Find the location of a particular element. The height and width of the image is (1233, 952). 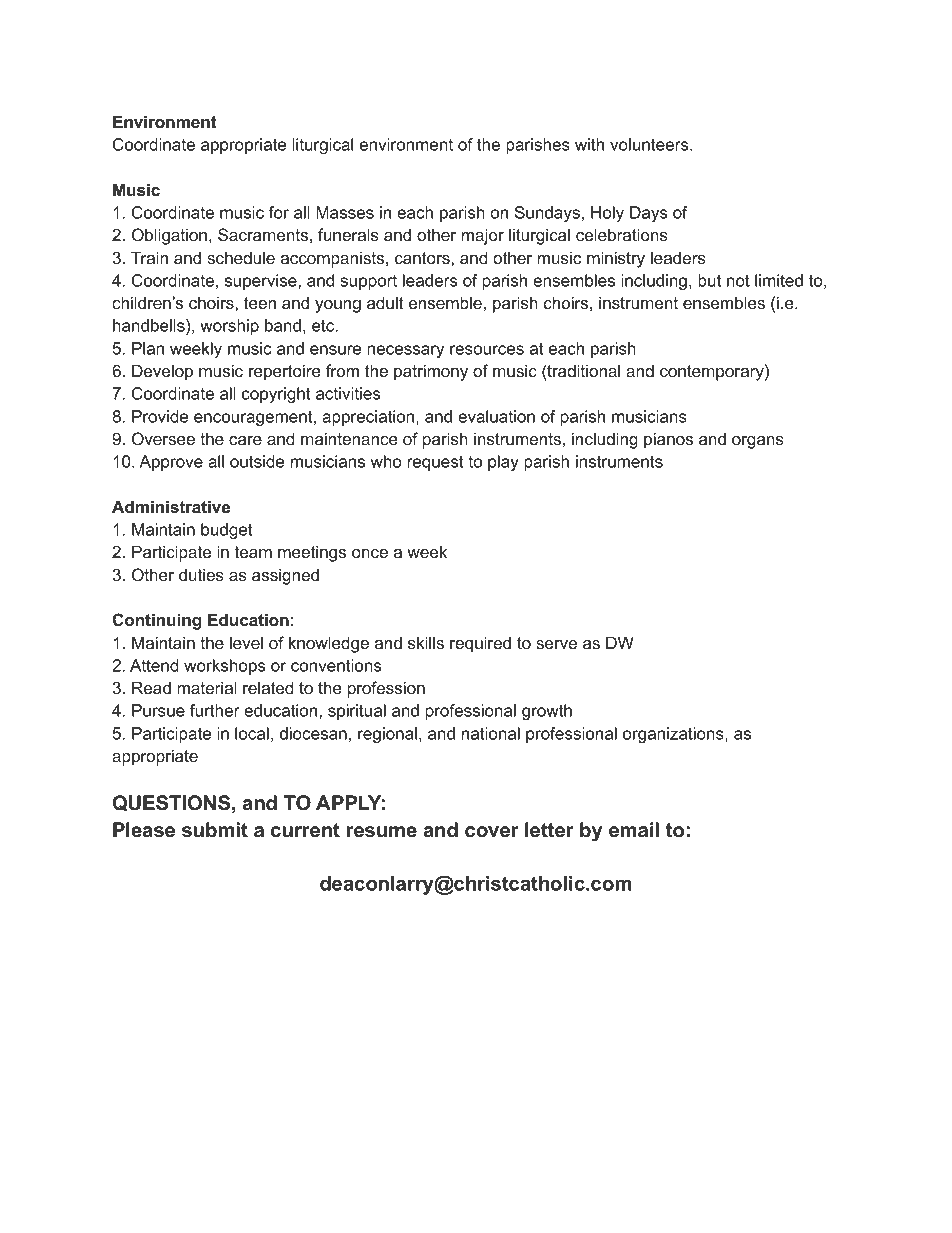

submit is located at coordinates (215, 830).
